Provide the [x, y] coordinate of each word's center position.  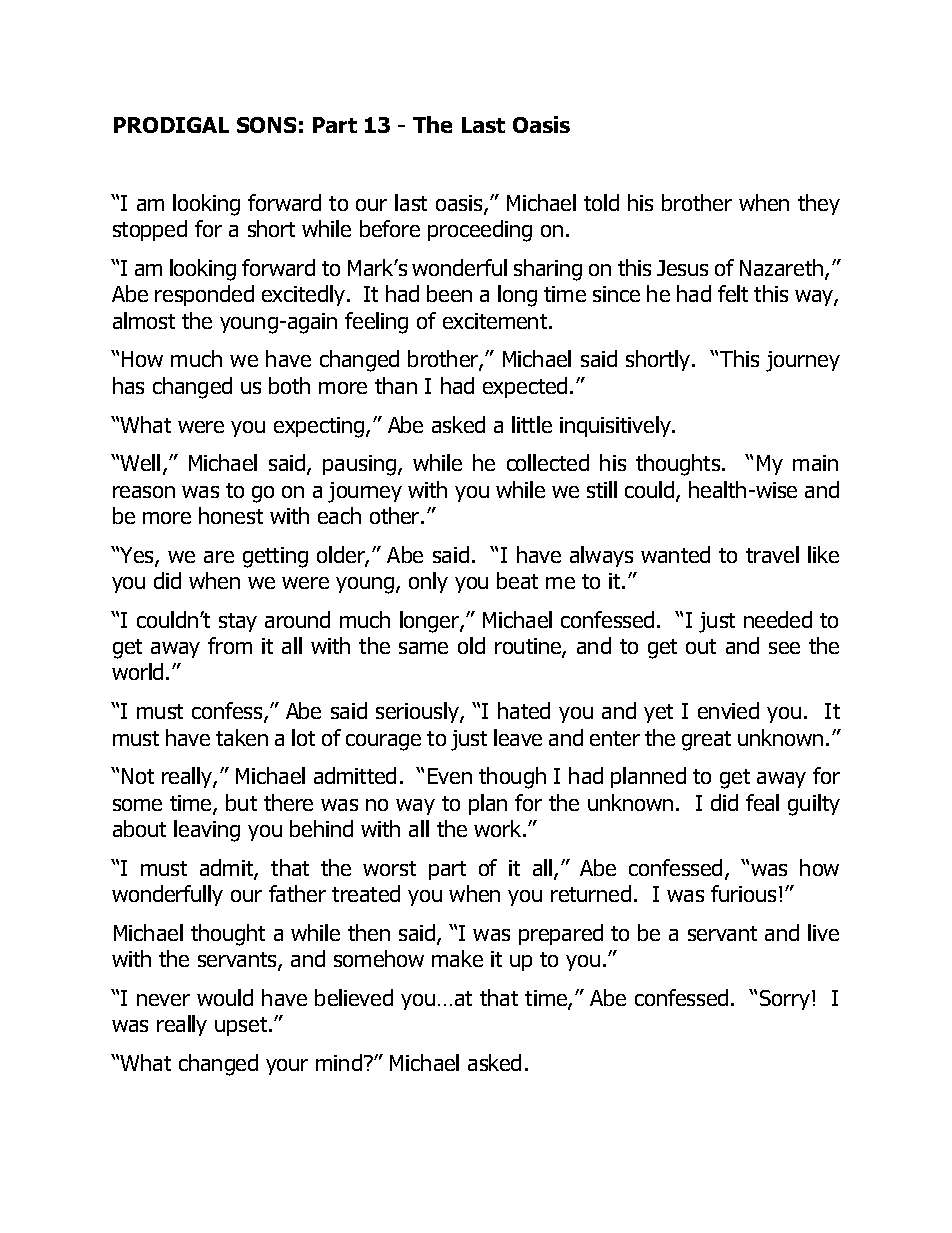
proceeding [480, 231]
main [815, 463]
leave [518, 737]
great [706, 741]
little [532, 424]
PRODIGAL [171, 125]
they [819, 204]
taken [242, 737]
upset [242, 1026]
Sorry [786, 1000]
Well [140, 462]
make [457, 958]
